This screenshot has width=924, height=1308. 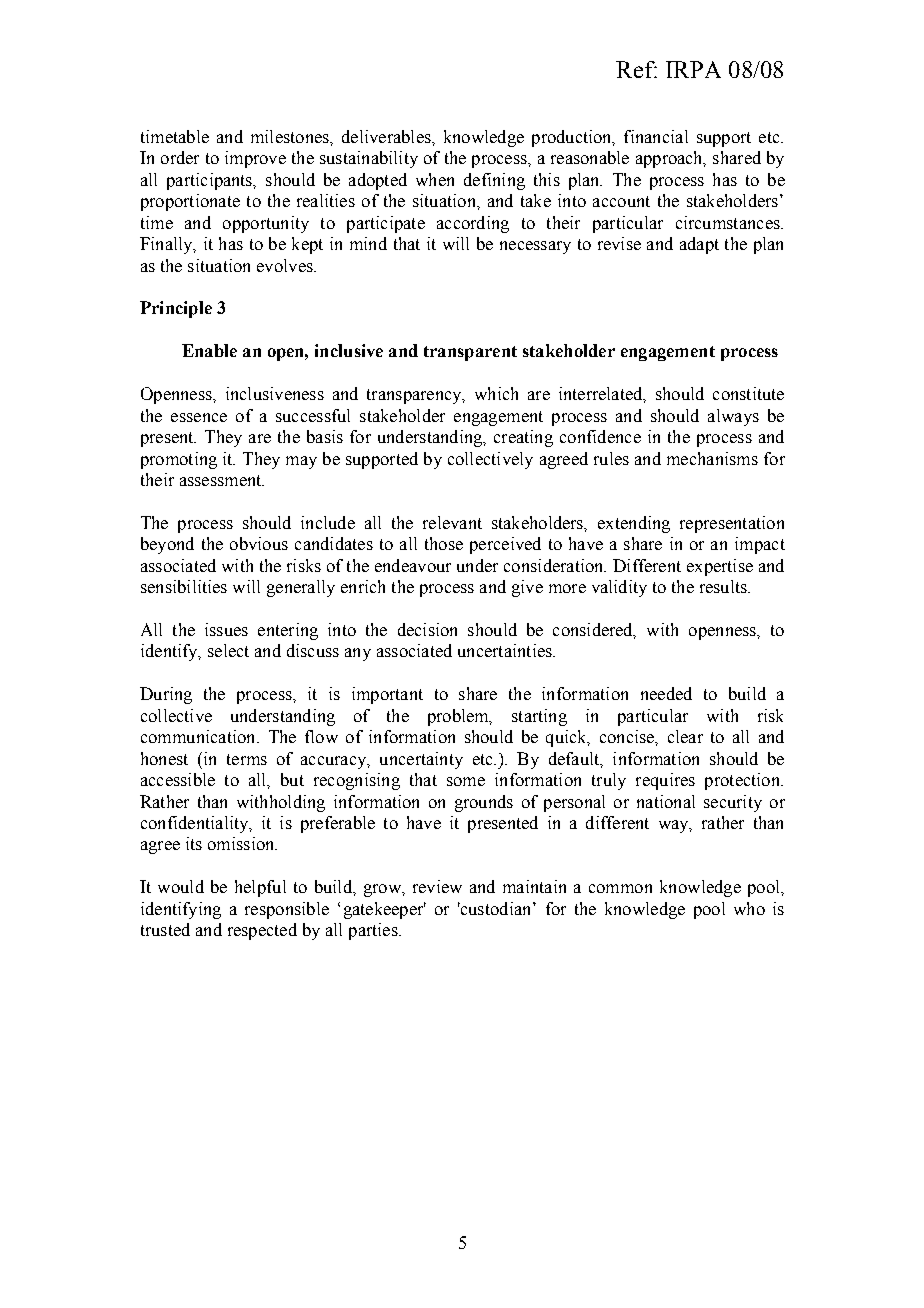 What do you see at coordinates (452, 522) in the screenshot?
I see `relevant` at bounding box center [452, 522].
